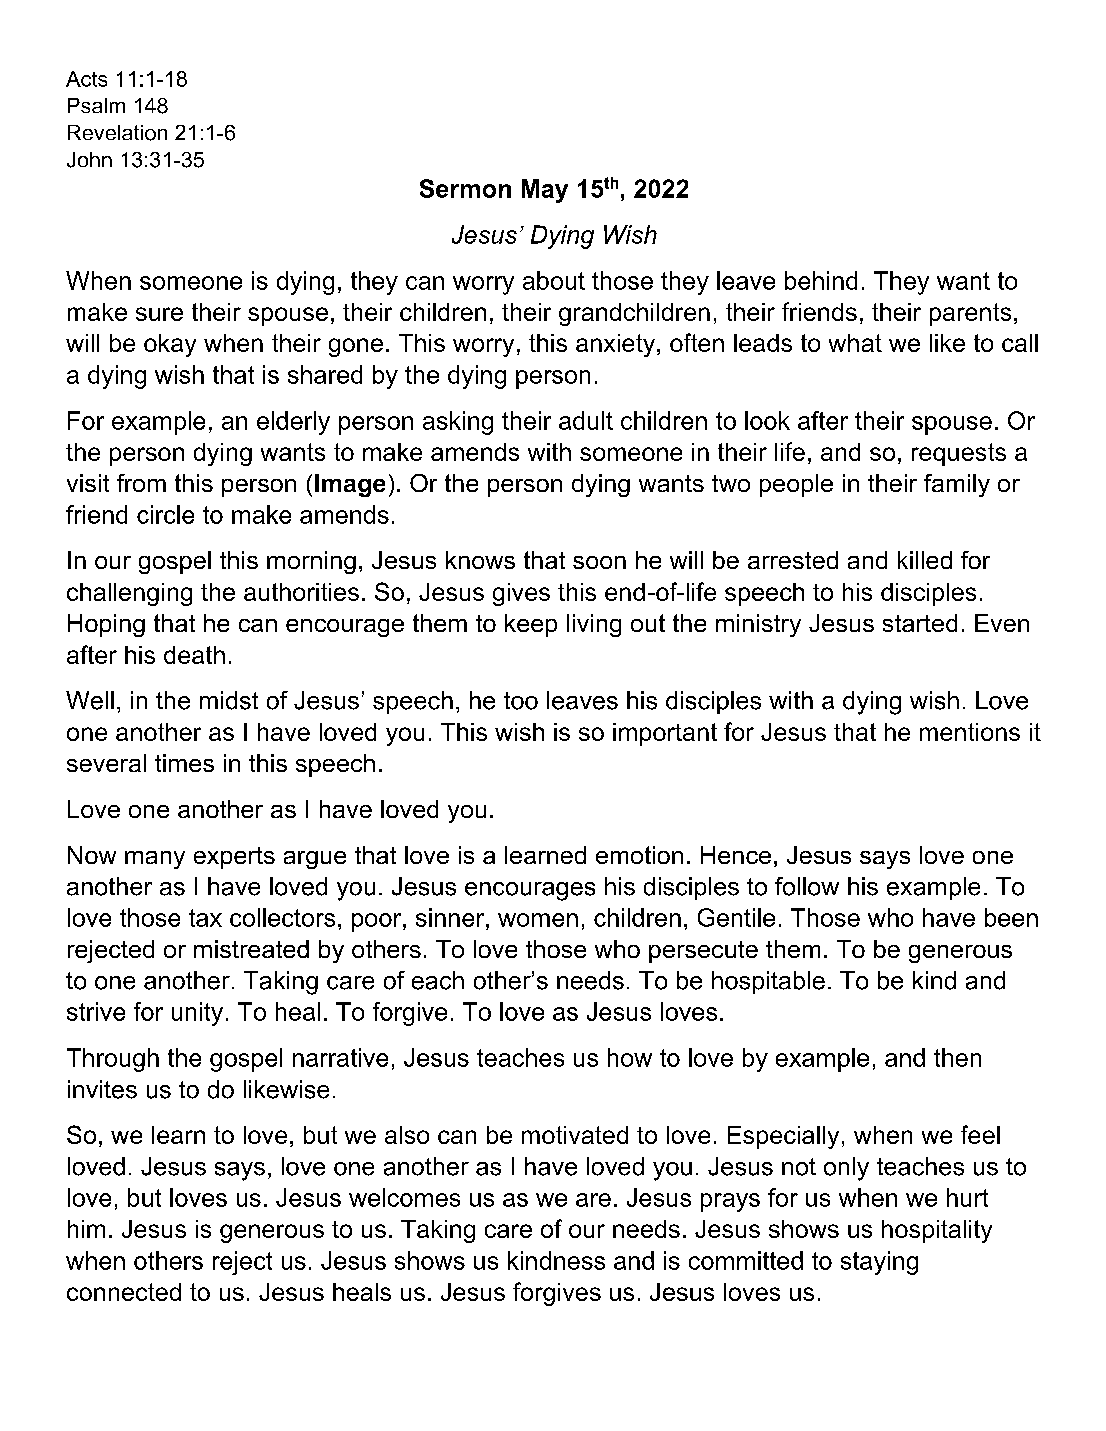 This screenshot has height=1431, width=1106. Describe the element at coordinates (124, 1292) in the screenshot. I see `connected` at that location.
